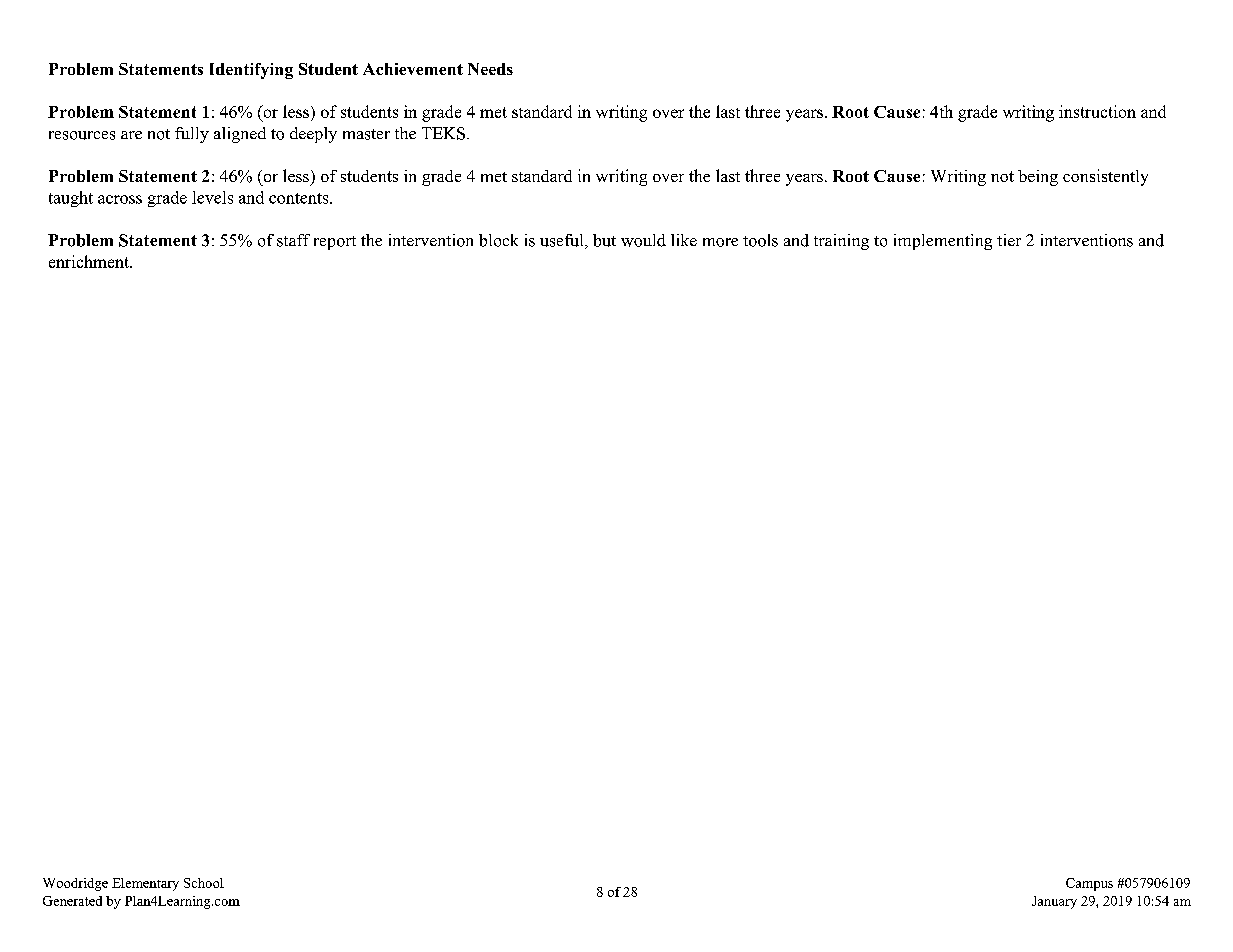  I want to click on implementing, so click(943, 242).
